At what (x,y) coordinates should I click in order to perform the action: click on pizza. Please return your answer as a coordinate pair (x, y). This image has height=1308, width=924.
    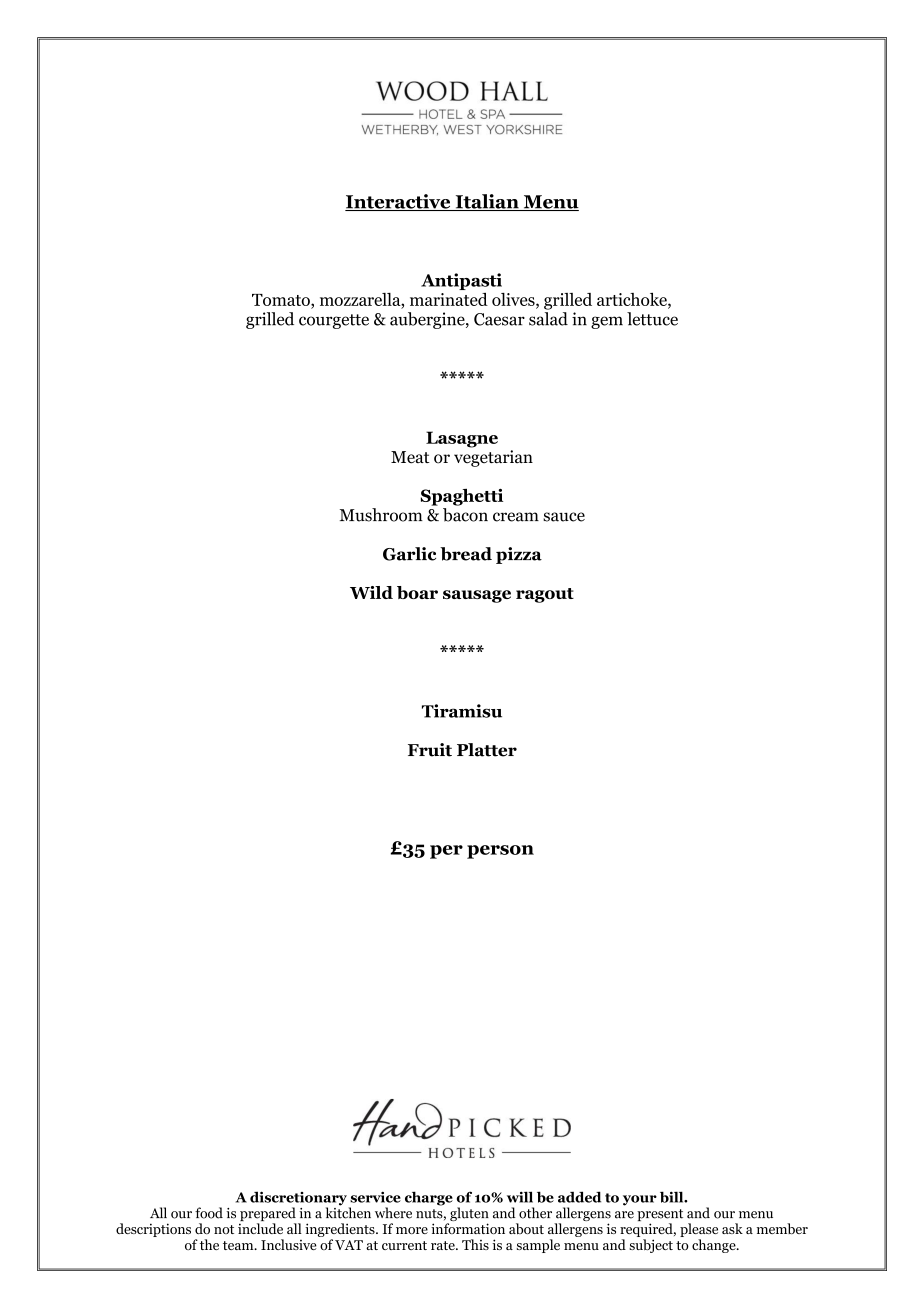
    Looking at the image, I should click on (519, 555).
